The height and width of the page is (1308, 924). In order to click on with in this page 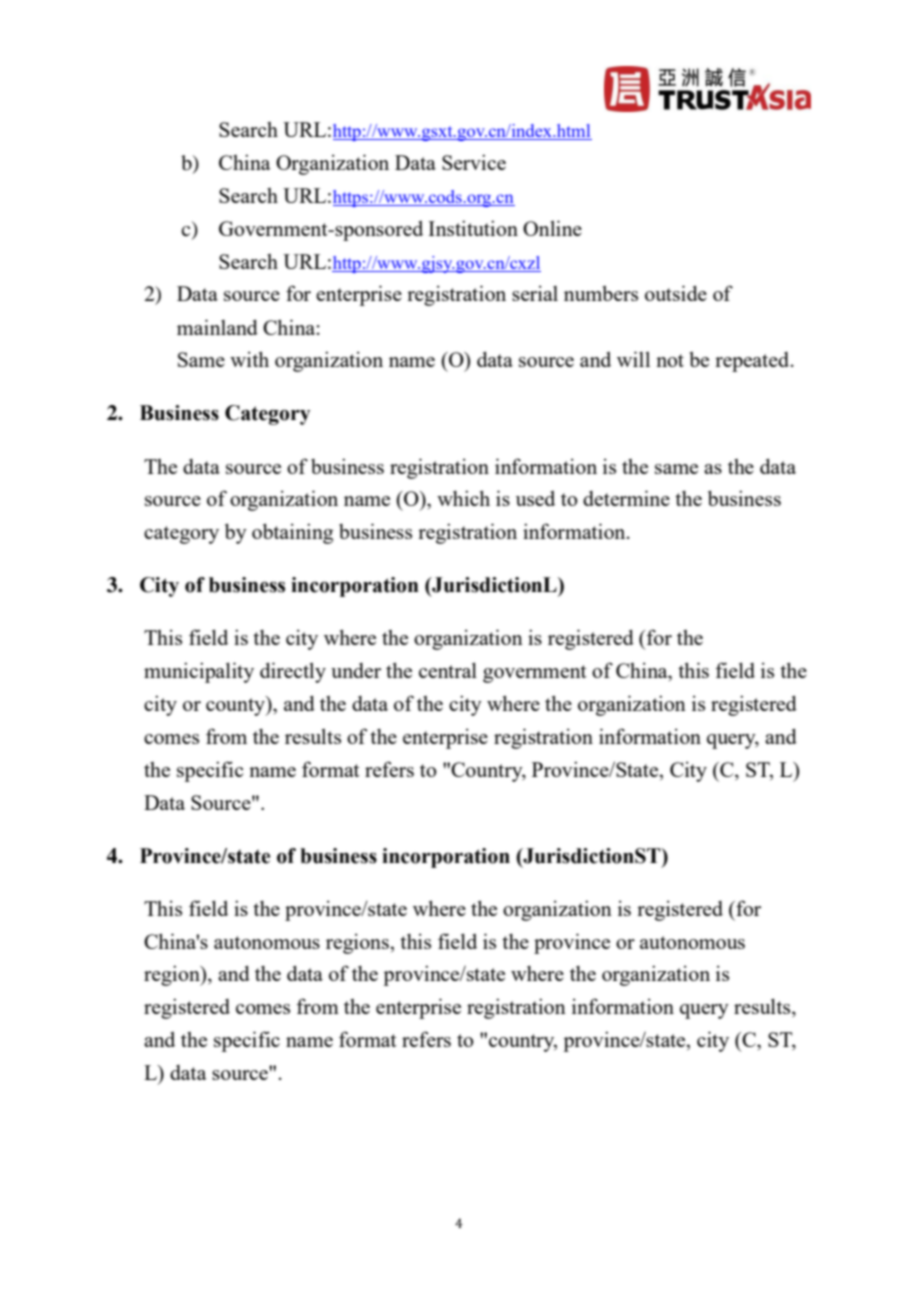, I will do `click(249, 359)`.
